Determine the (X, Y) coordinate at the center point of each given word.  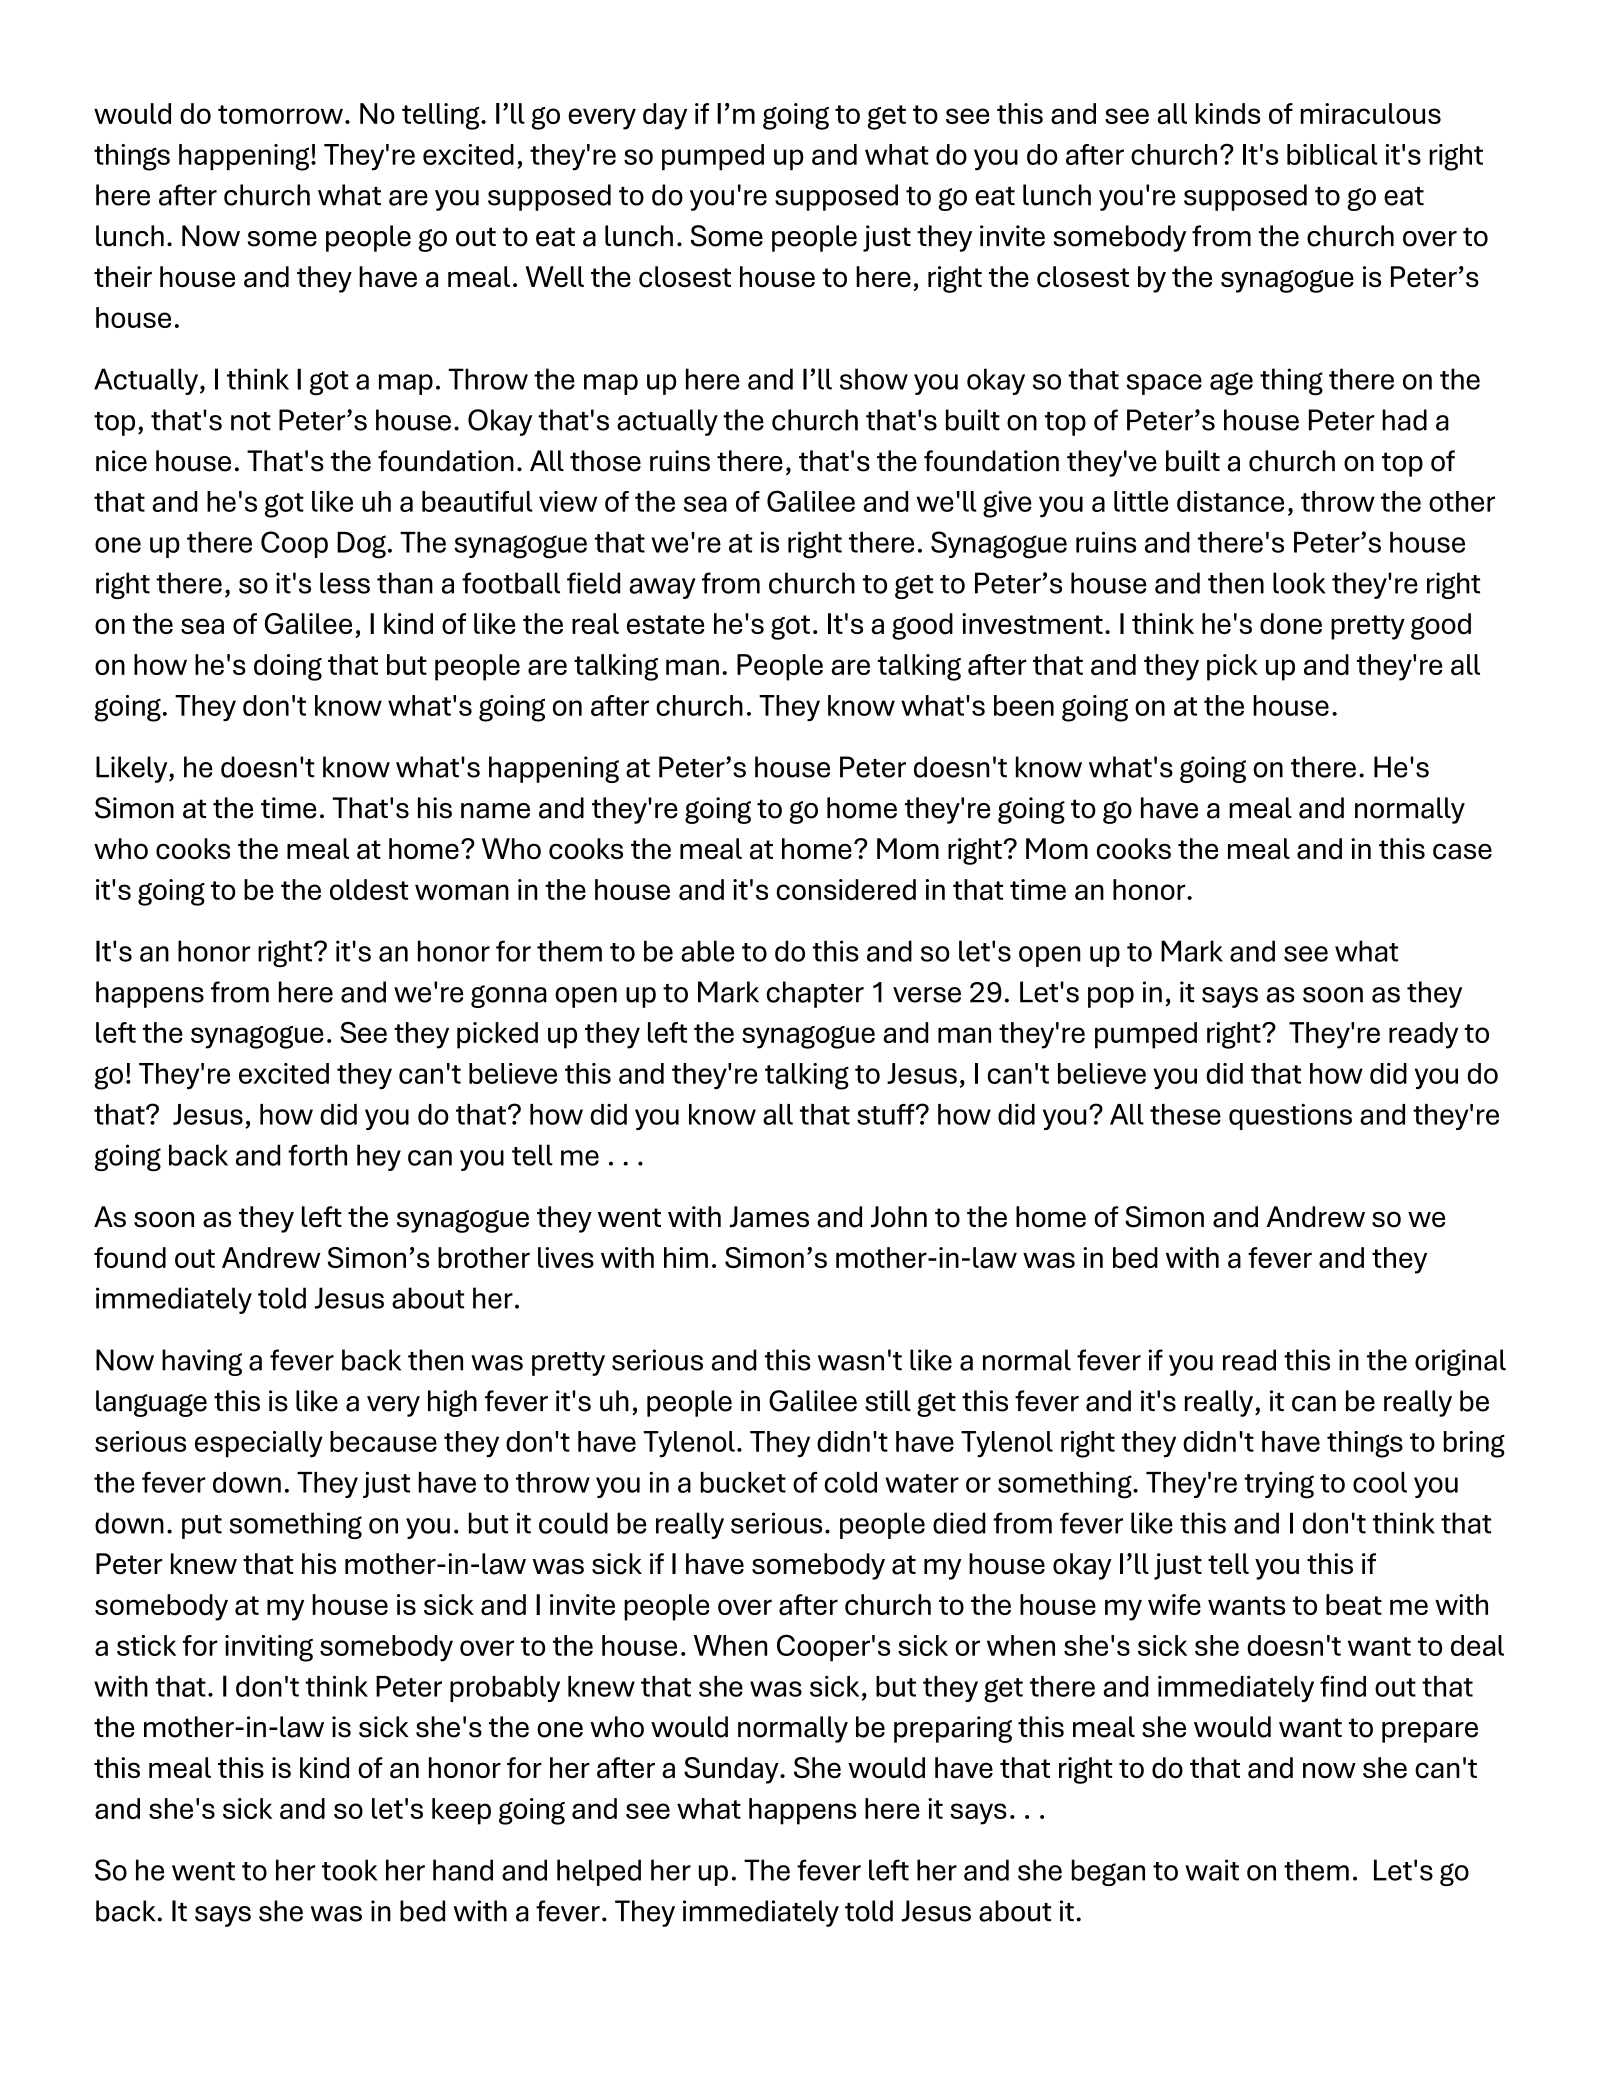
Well (554, 277)
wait (1212, 1870)
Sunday (732, 1770)
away (662, 588)
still (888, 1401)
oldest (369, 889)
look (1299, 583)
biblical (1332, 154)
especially (259, 1444)
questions (1290, 1117)
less (345, 583)
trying (1279, 1485)
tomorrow (280, 114)
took (349, 1870)
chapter (815, 994)
